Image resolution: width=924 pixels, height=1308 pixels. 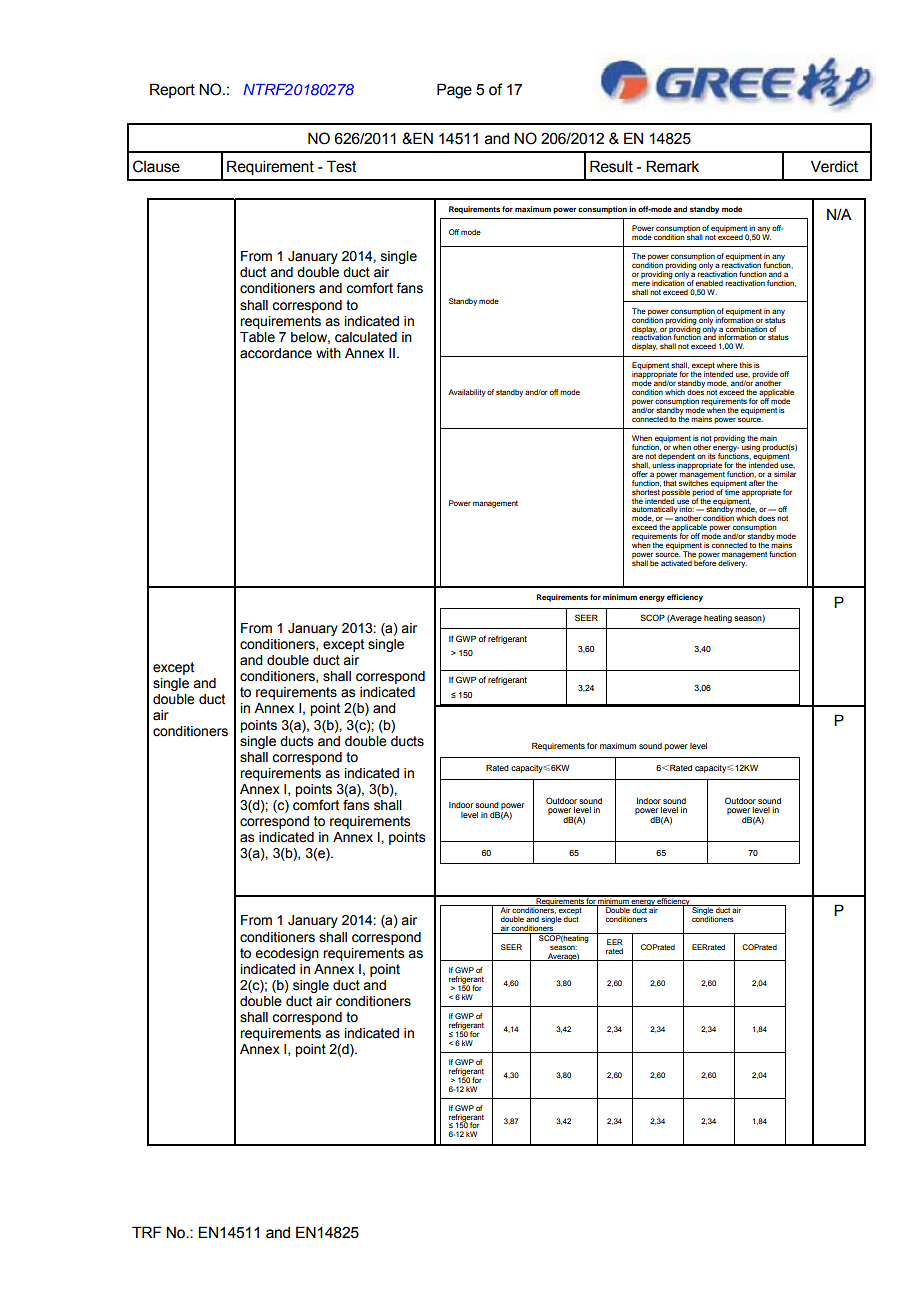 I want to click on before, so click(x=705, y=562).
